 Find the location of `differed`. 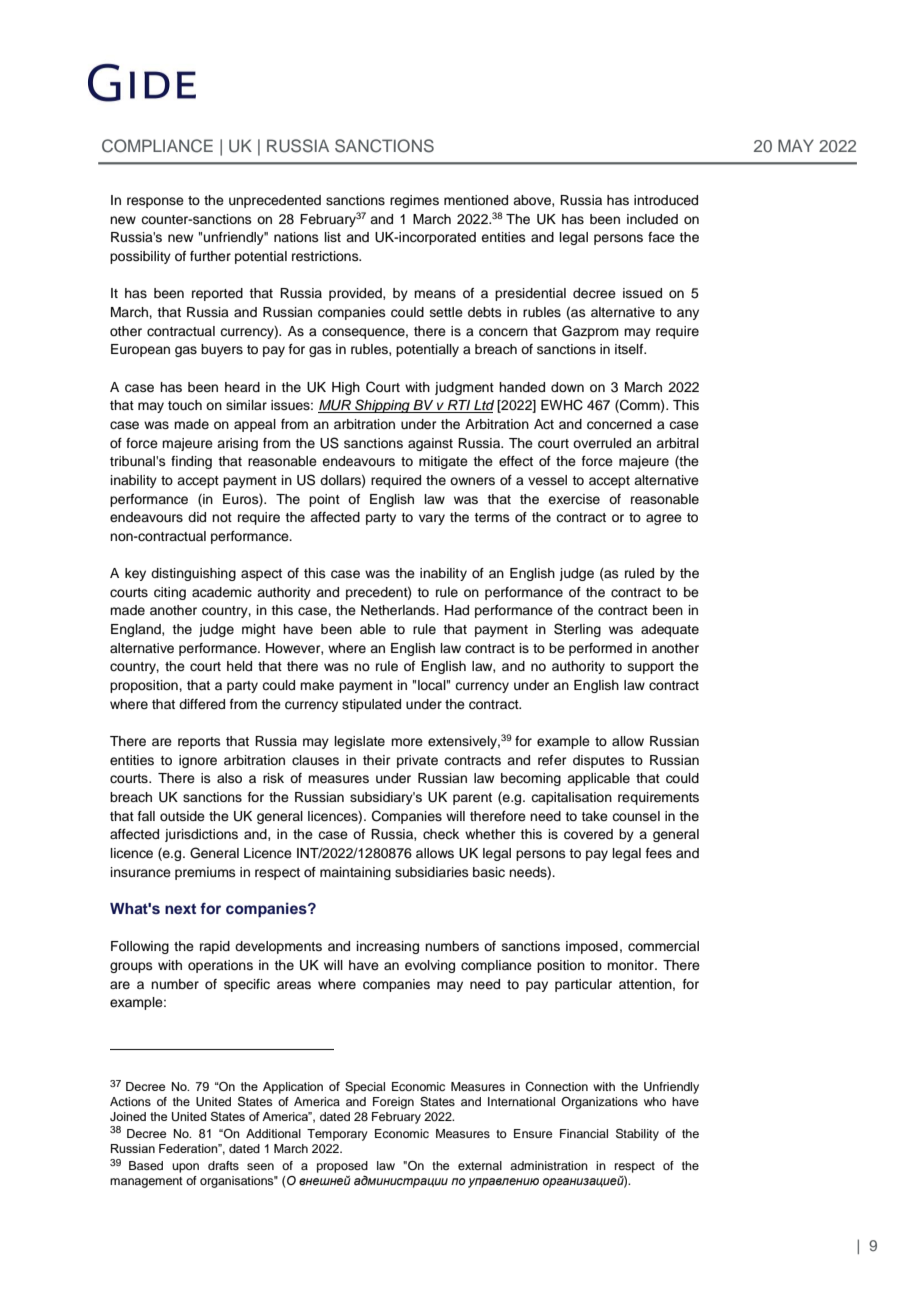

differed is located at coordinates (202, 704).
